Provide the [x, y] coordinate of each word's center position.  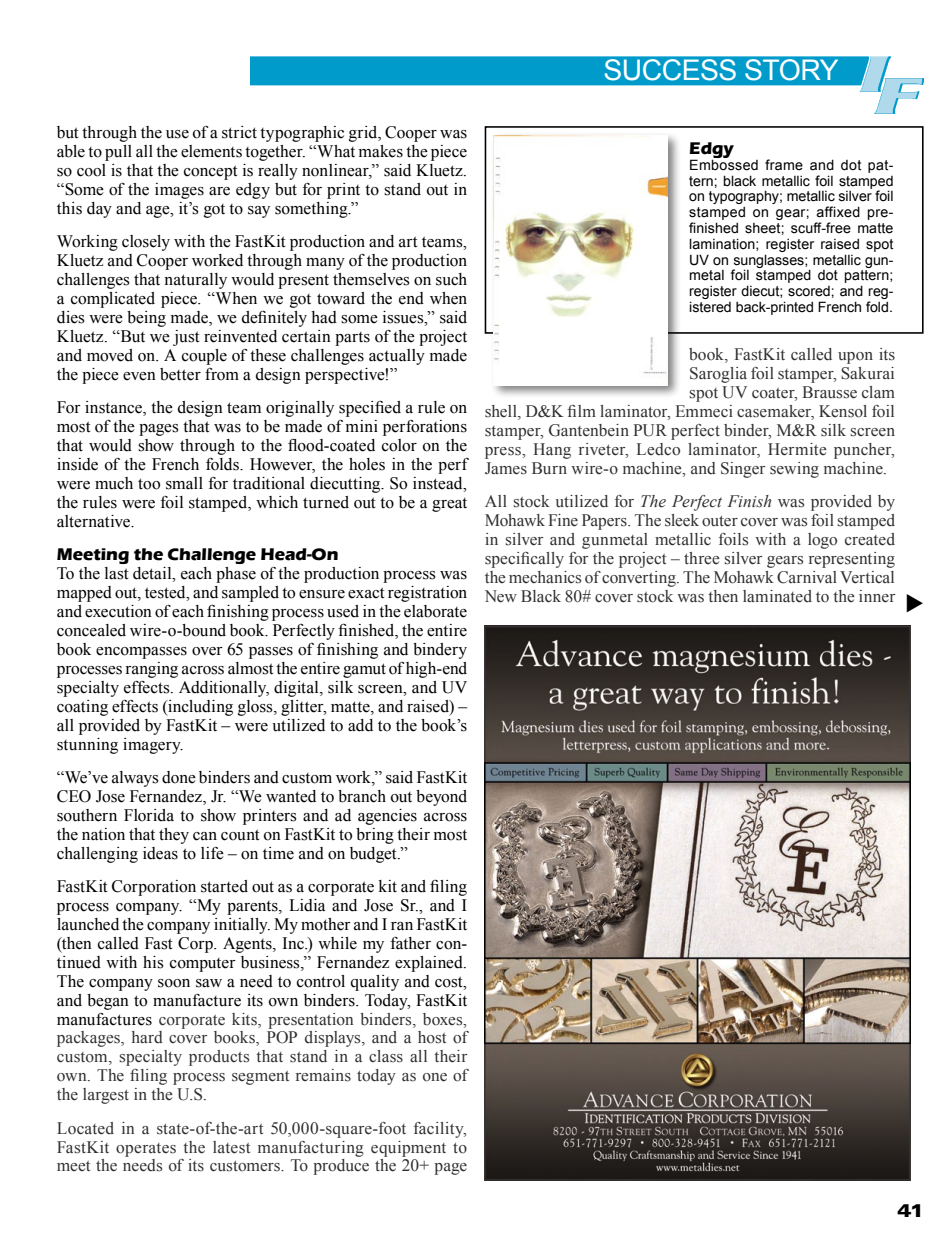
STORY [791, 69]
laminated [777, 596]
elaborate [435, 611]
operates [146, 1150]
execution [118, 611]
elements [211, 151]
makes [381, 151]
